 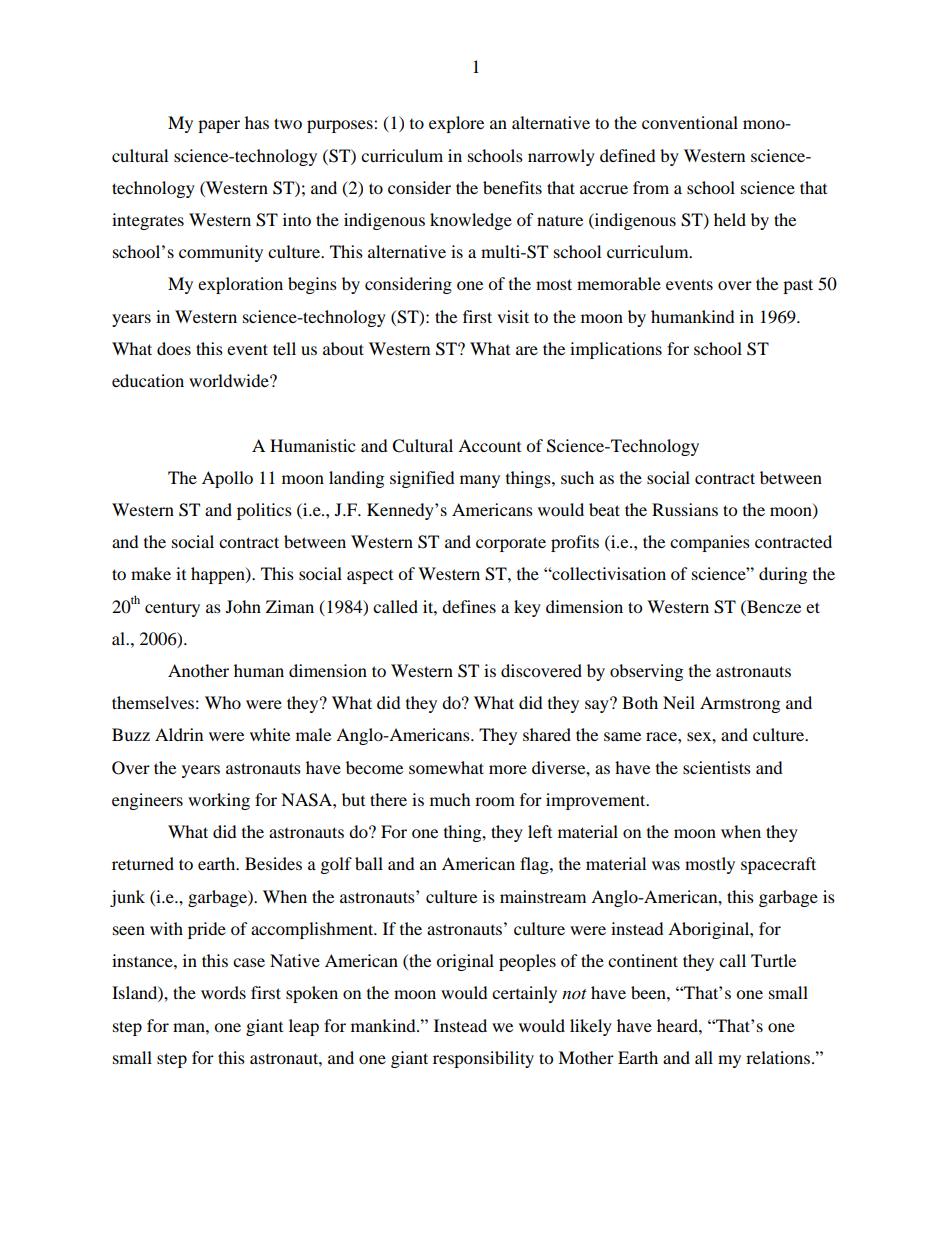 What do you see at coordinates (219, 575) in the image?
I see `happen` at bounding box center [219, 575].
